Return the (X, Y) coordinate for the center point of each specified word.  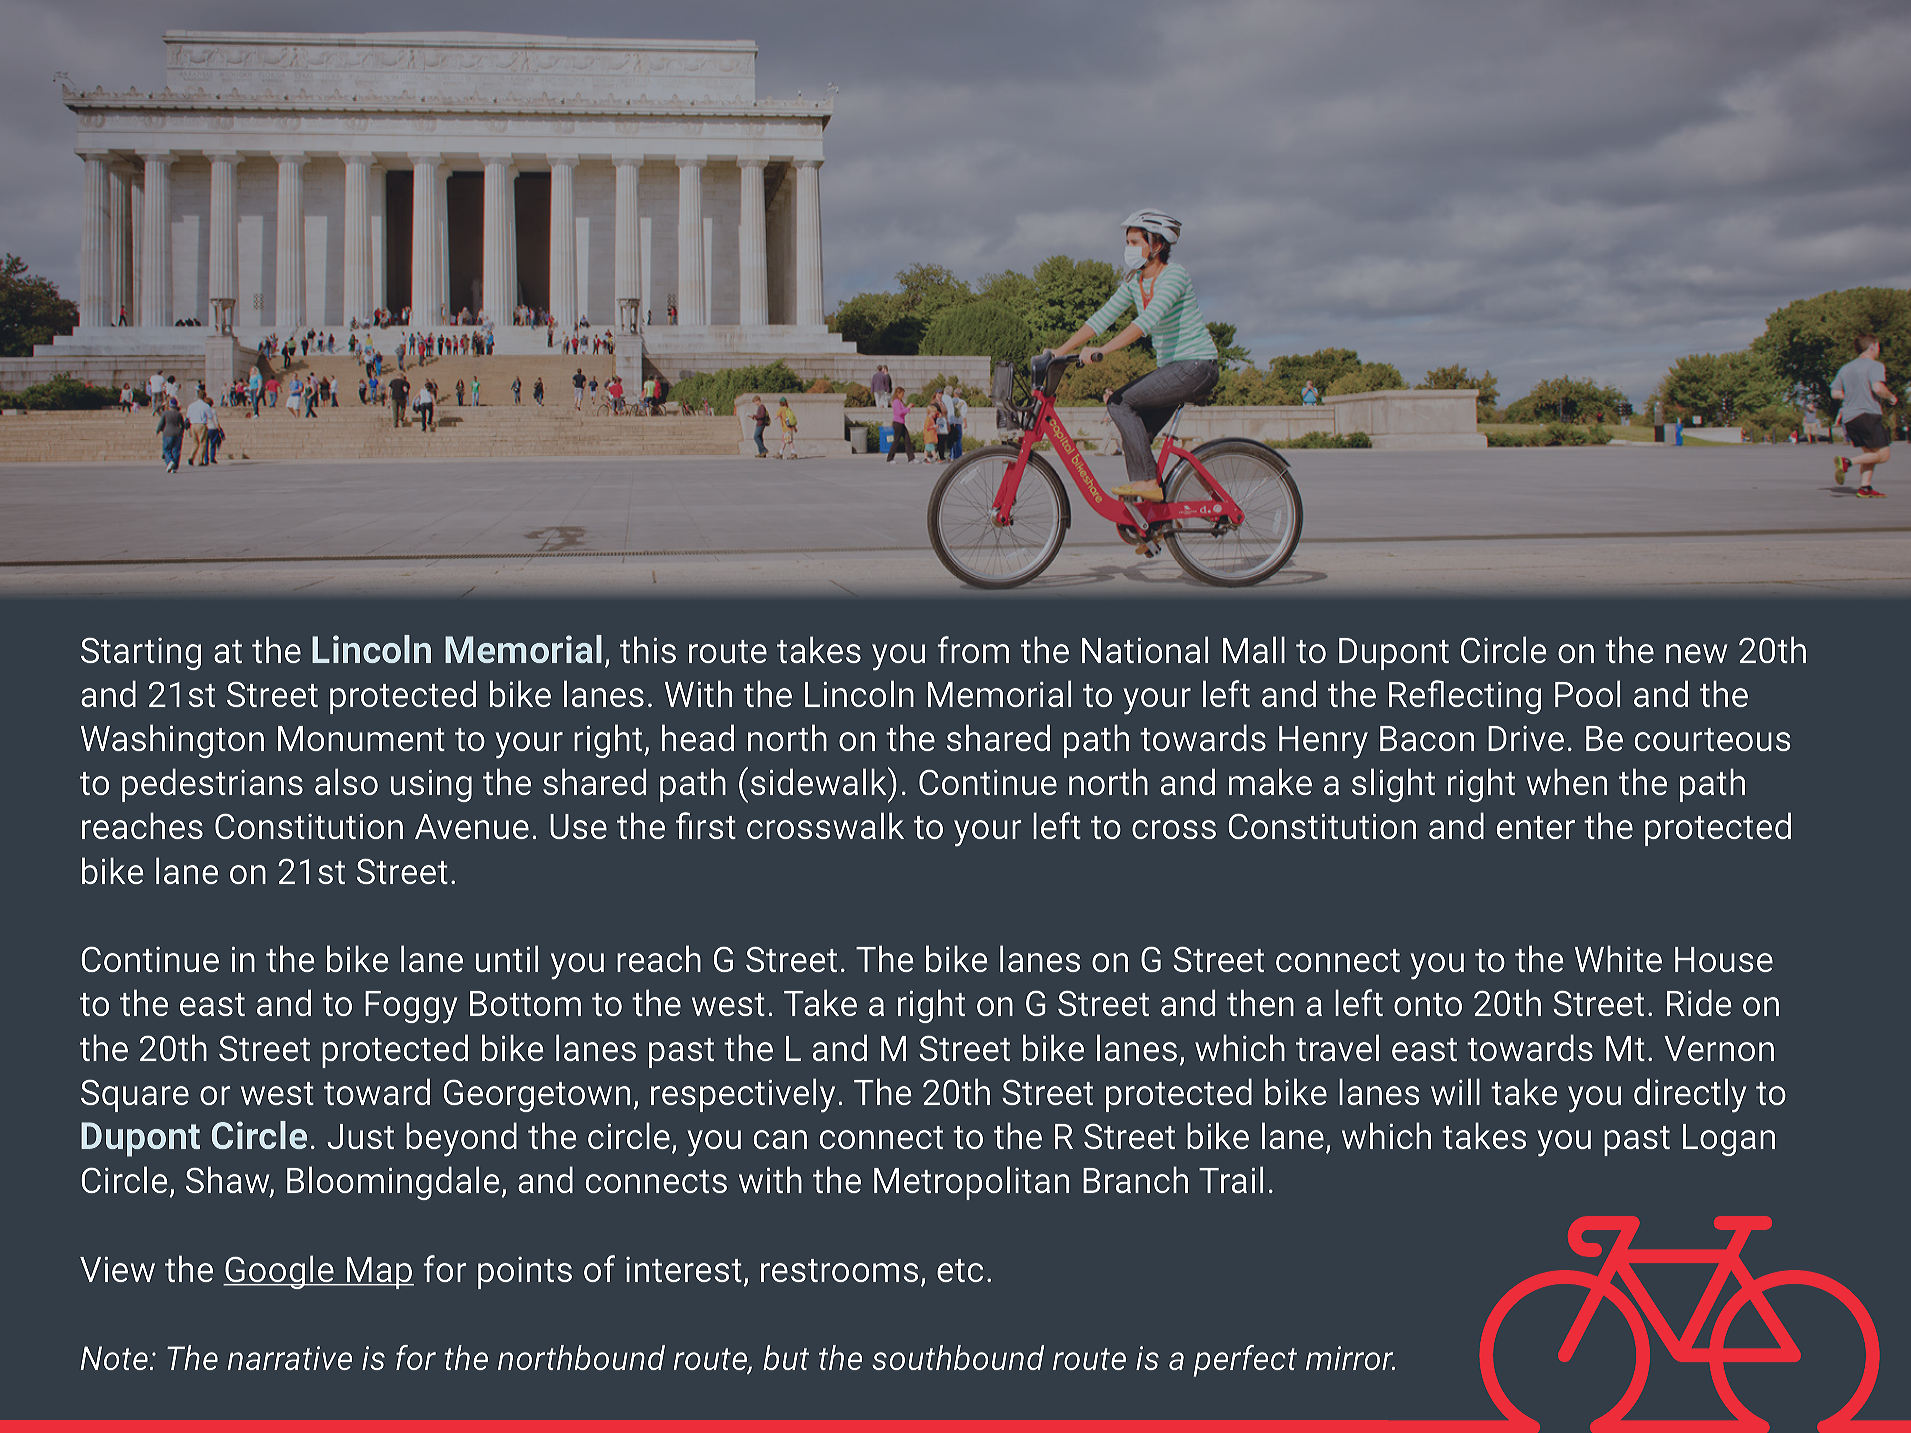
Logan (1729, 1140)
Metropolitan (971, 1183)
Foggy (411, 1007)
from (973, 649)
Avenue (472, 826)
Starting (141, 654)
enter (1536, 827)
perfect (1245, 1361)
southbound (958, 1357)
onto (1428, 1004)
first (706, 825)
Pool (1587, 693)
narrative (290, 1358)
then (1260, 1002)
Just (360, 1136)
